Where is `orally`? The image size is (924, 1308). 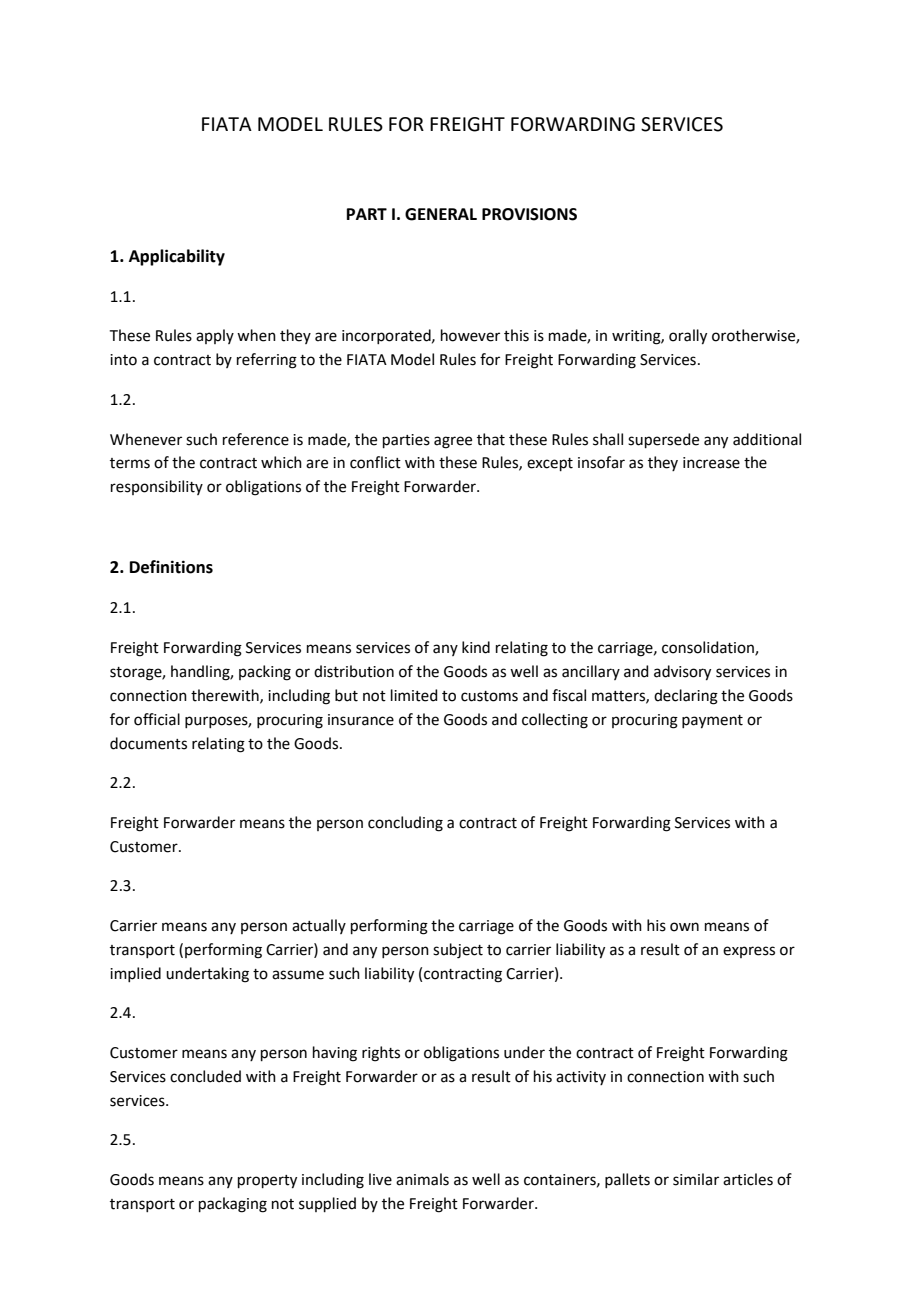 orally is located at coordinates (688, 337).
